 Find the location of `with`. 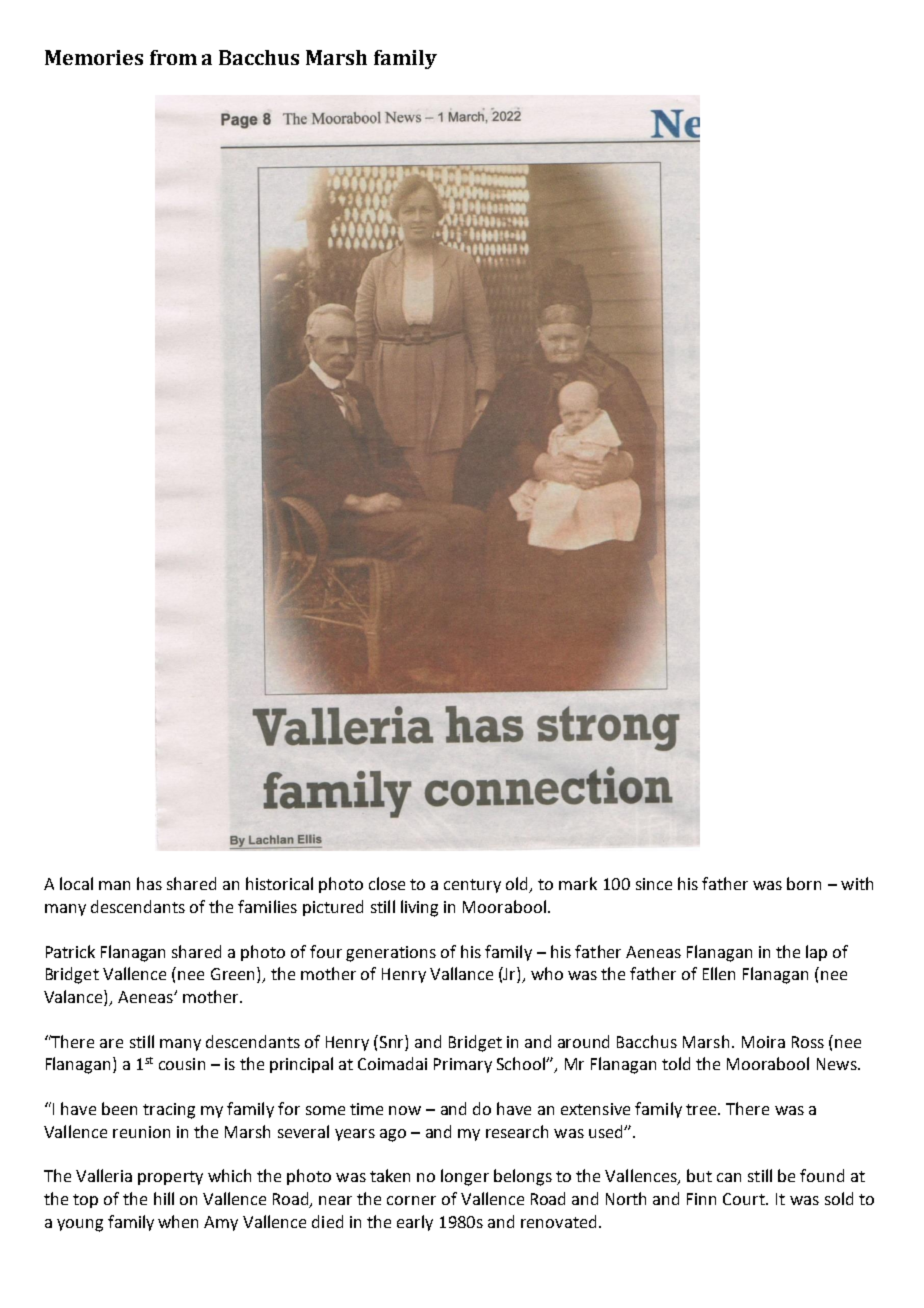

with is located at coordinates (857, 883).
